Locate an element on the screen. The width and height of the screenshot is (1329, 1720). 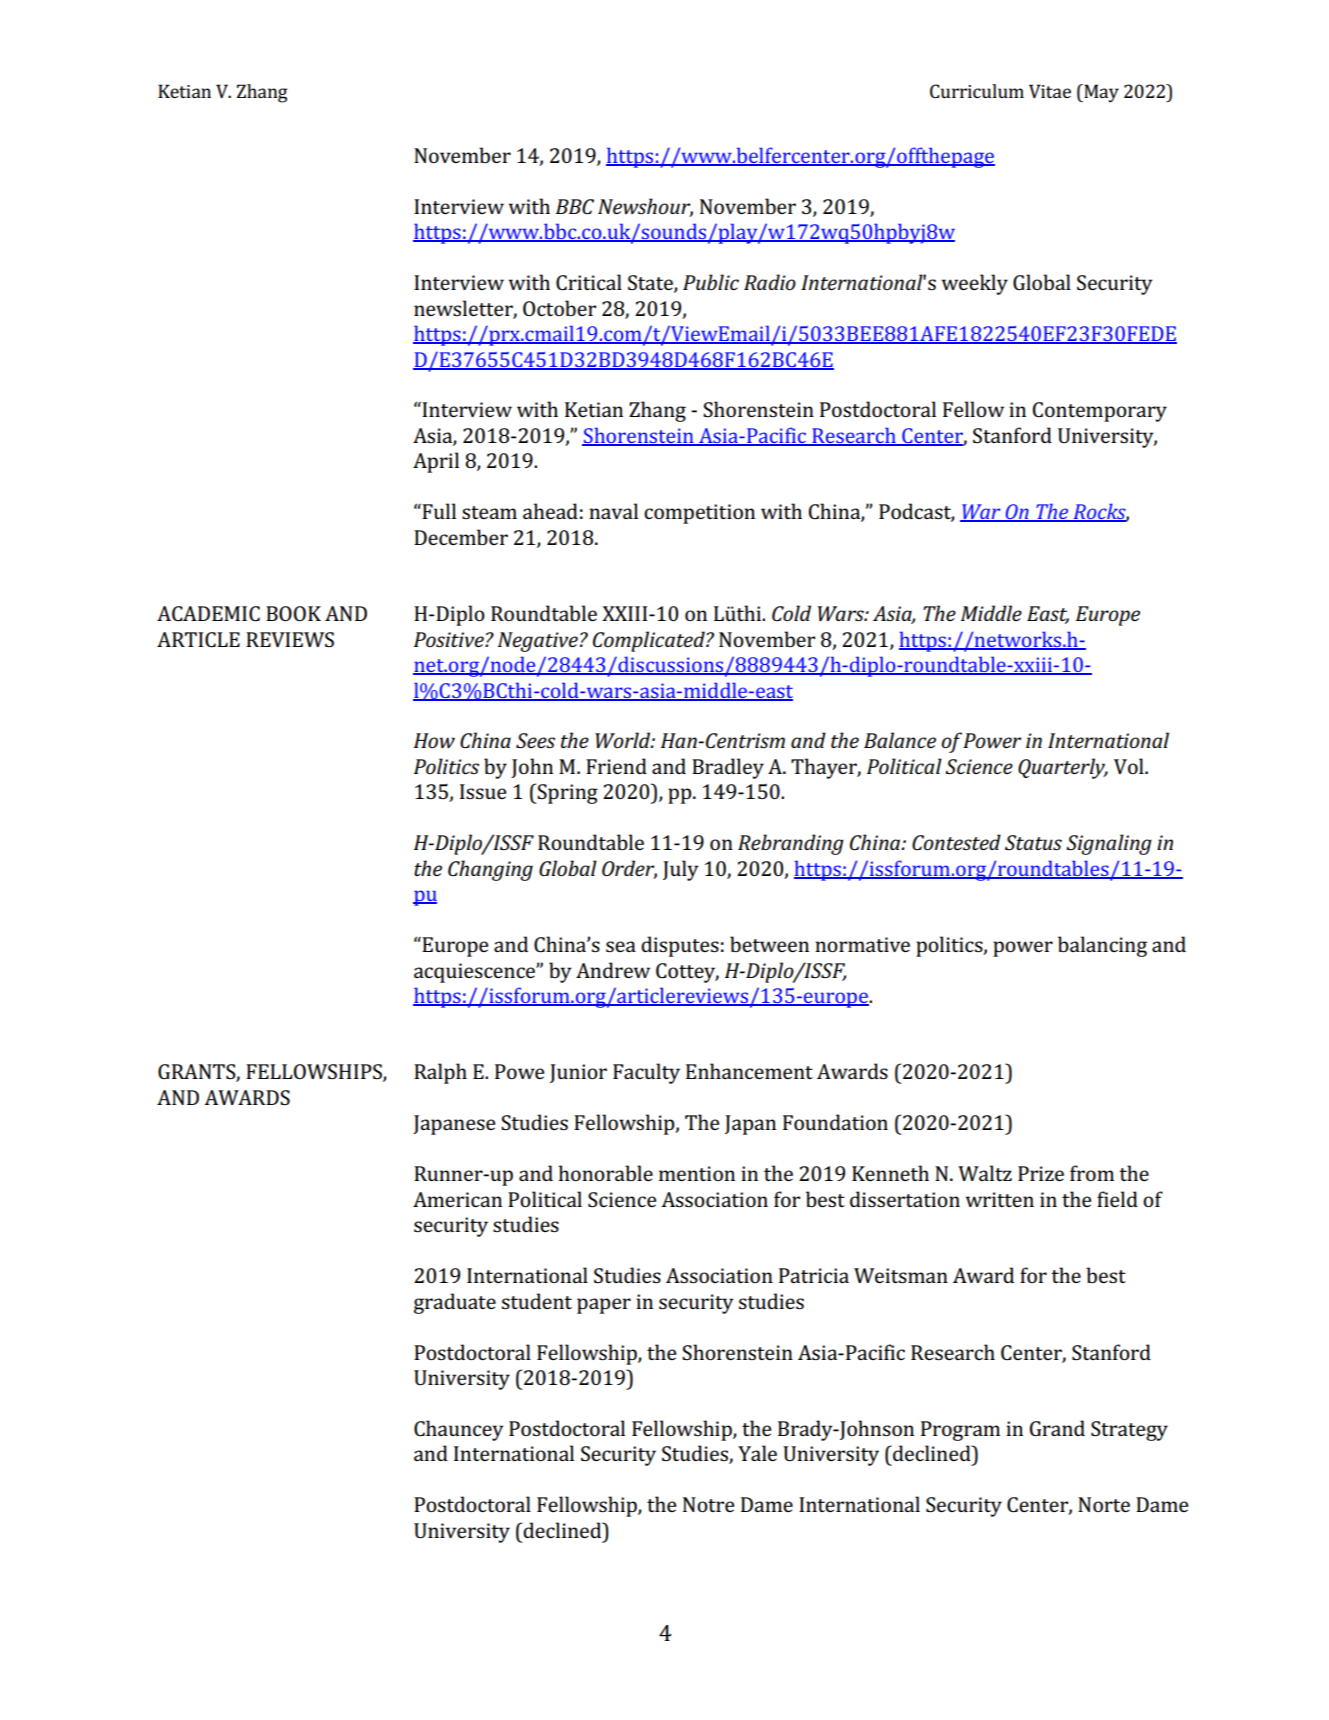
State is located at coordinates (651, 284).
